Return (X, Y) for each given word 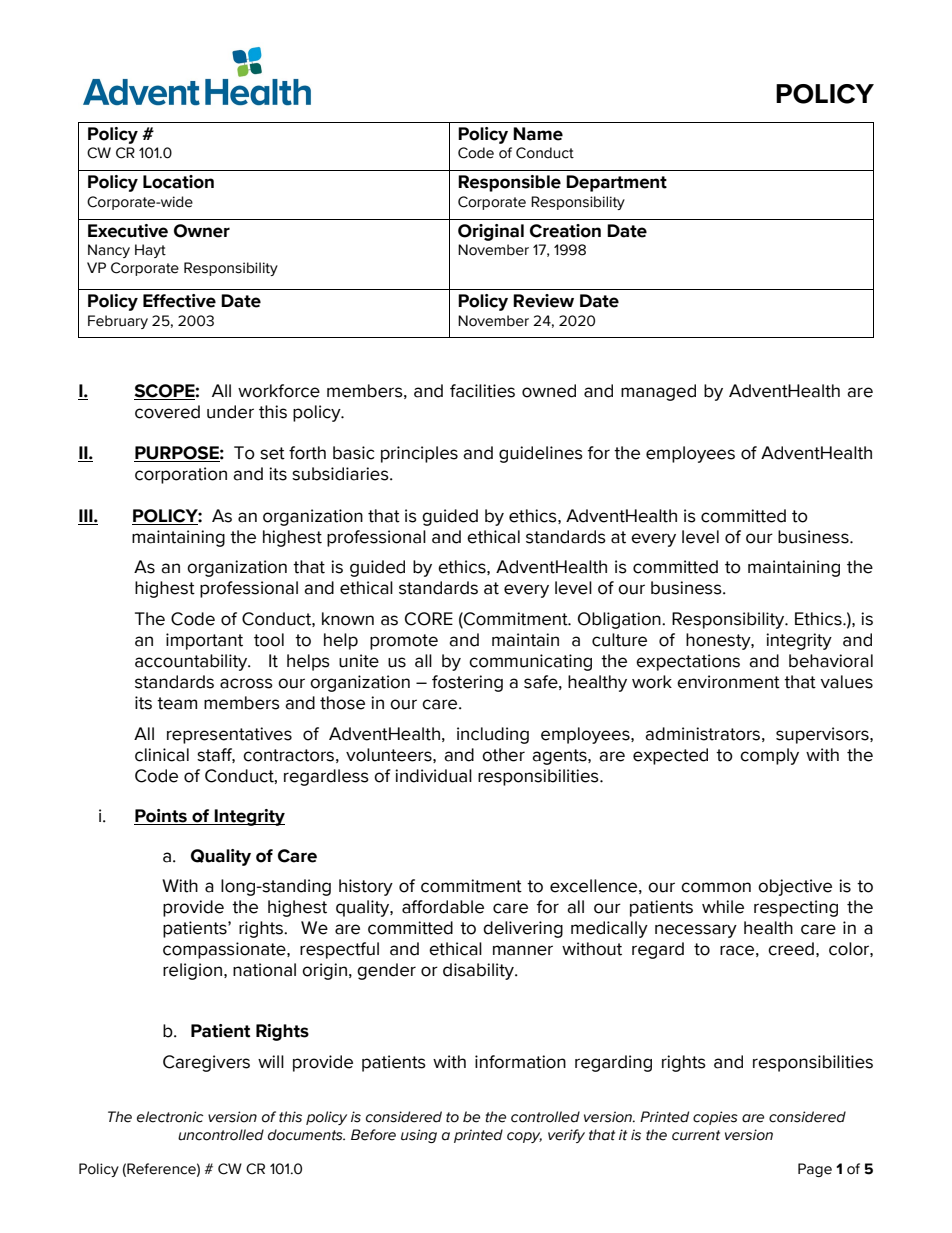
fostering (467, 683)
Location (178, 182)
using (419, 1136)
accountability (192, 662)
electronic (170, 1117)
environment (728, 682)
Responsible (509, 183)
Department (616, 183)
